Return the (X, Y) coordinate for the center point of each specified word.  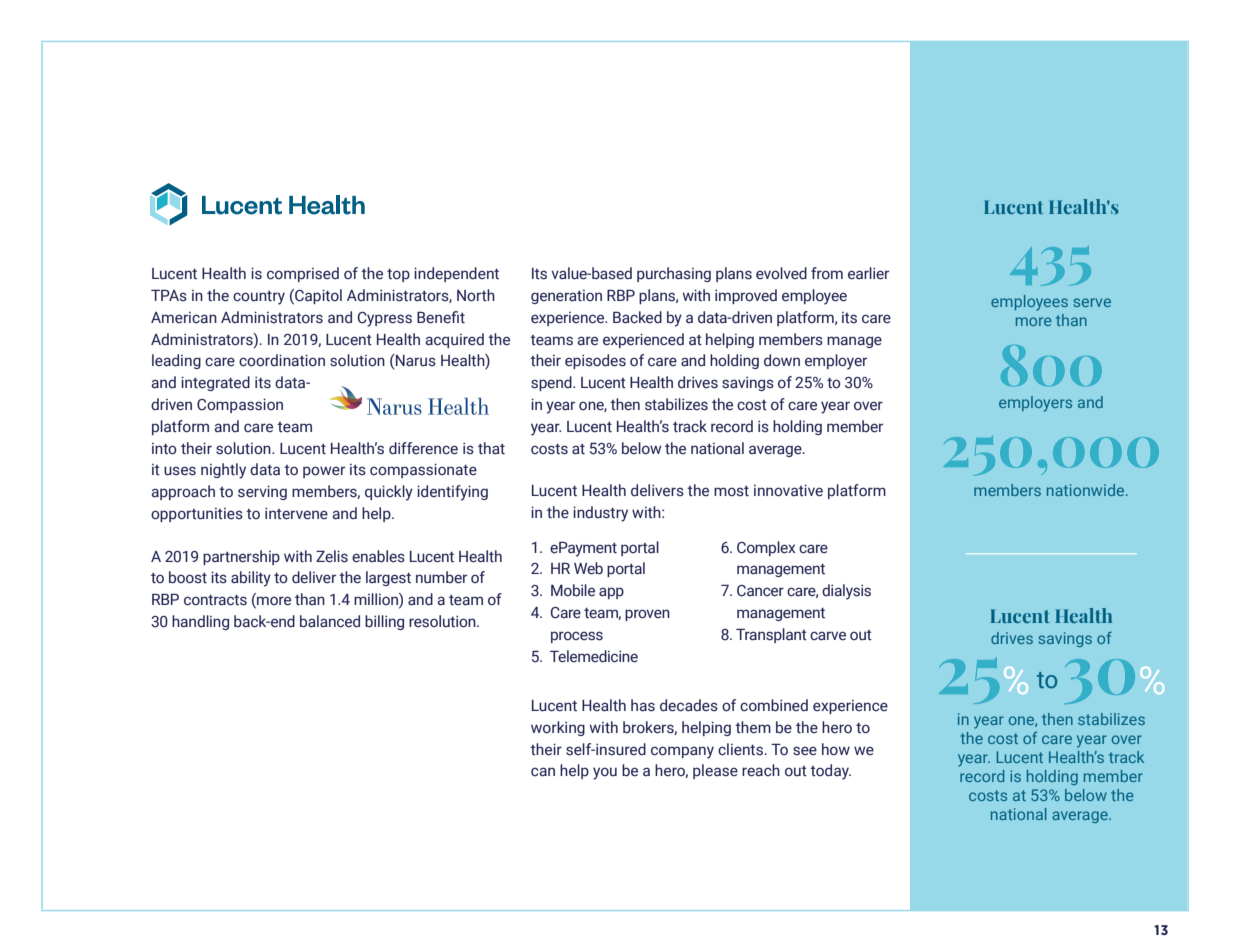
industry (600, 514)
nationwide (1087, 490)
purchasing (674, 274)
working (558, 728)
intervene (296, 513)
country (259, 298)
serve (1092, 302)
